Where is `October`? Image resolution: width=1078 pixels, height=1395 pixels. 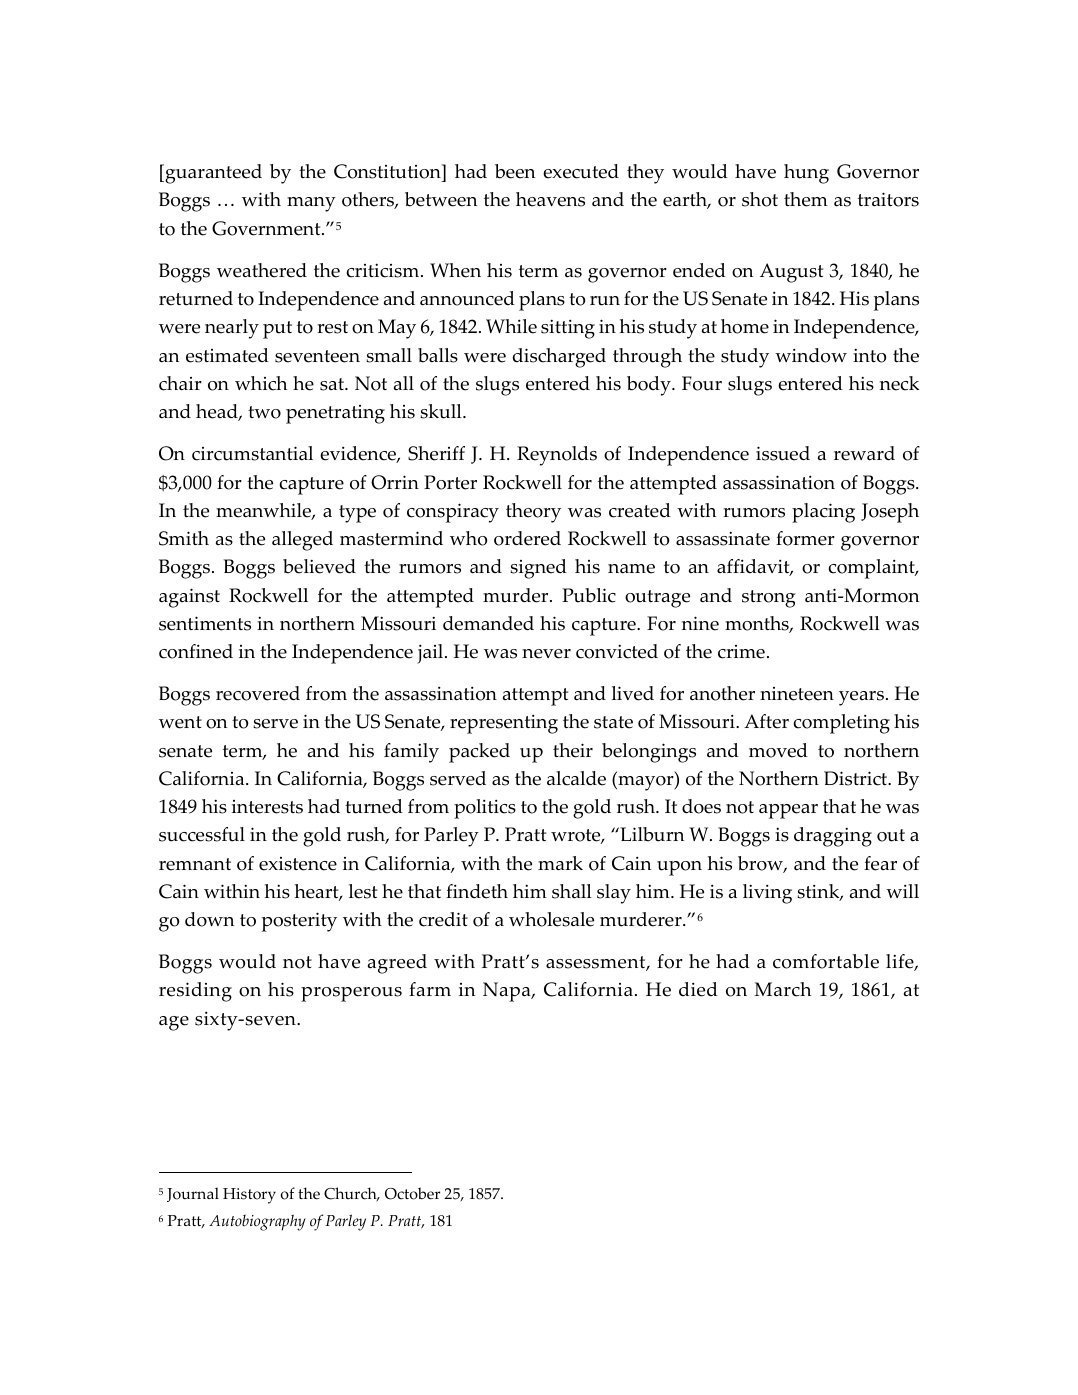
October is located at coordinates (412, 1193).
